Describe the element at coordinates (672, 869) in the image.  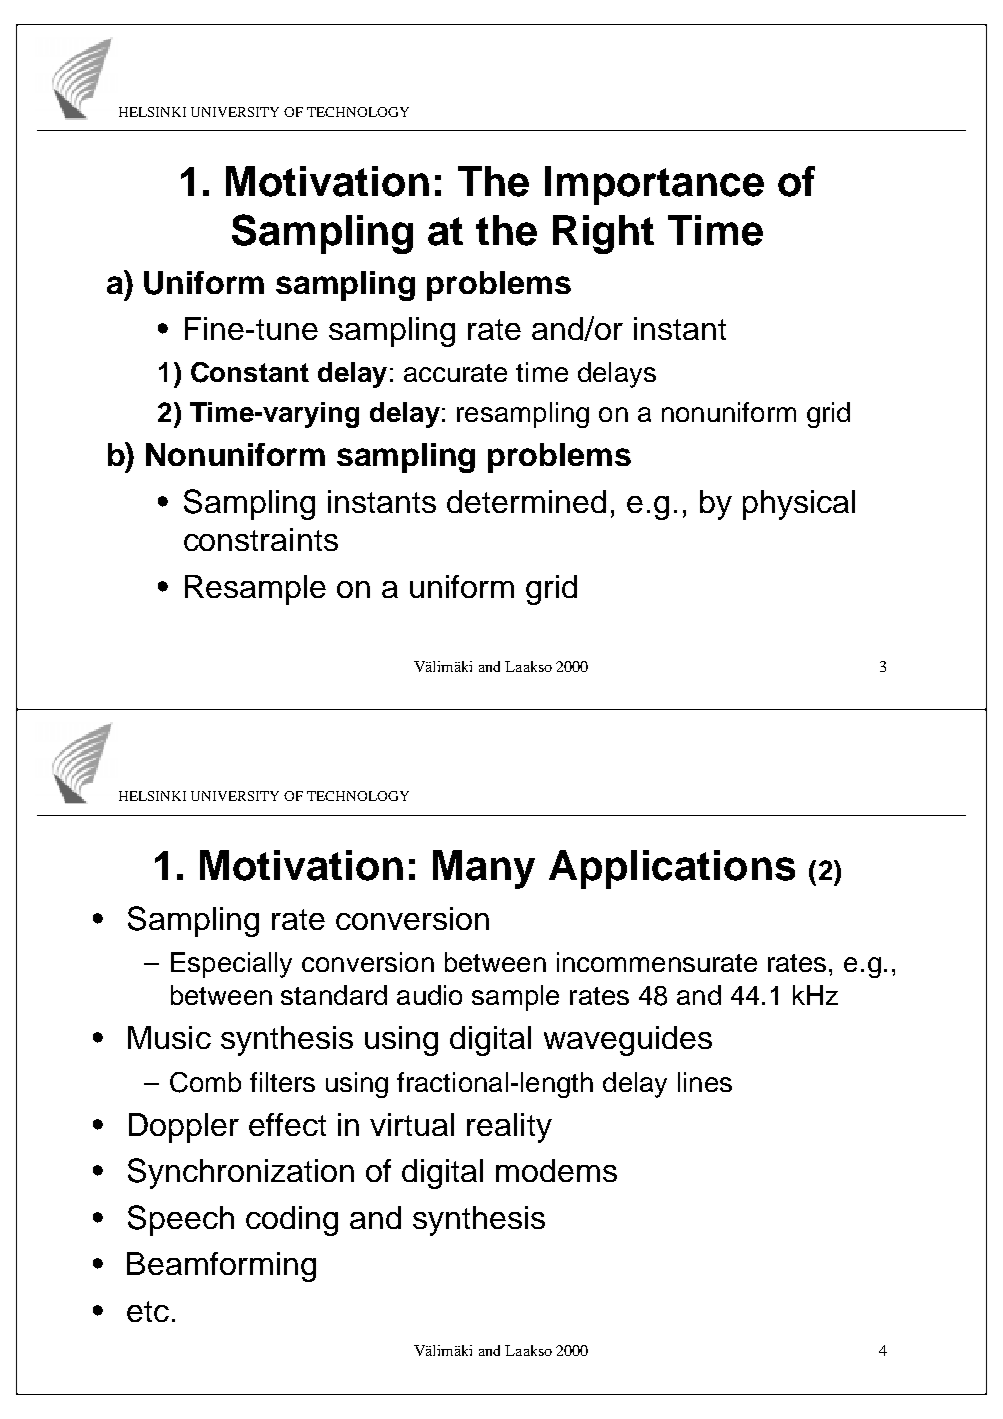
I see `Applications` at that location.
